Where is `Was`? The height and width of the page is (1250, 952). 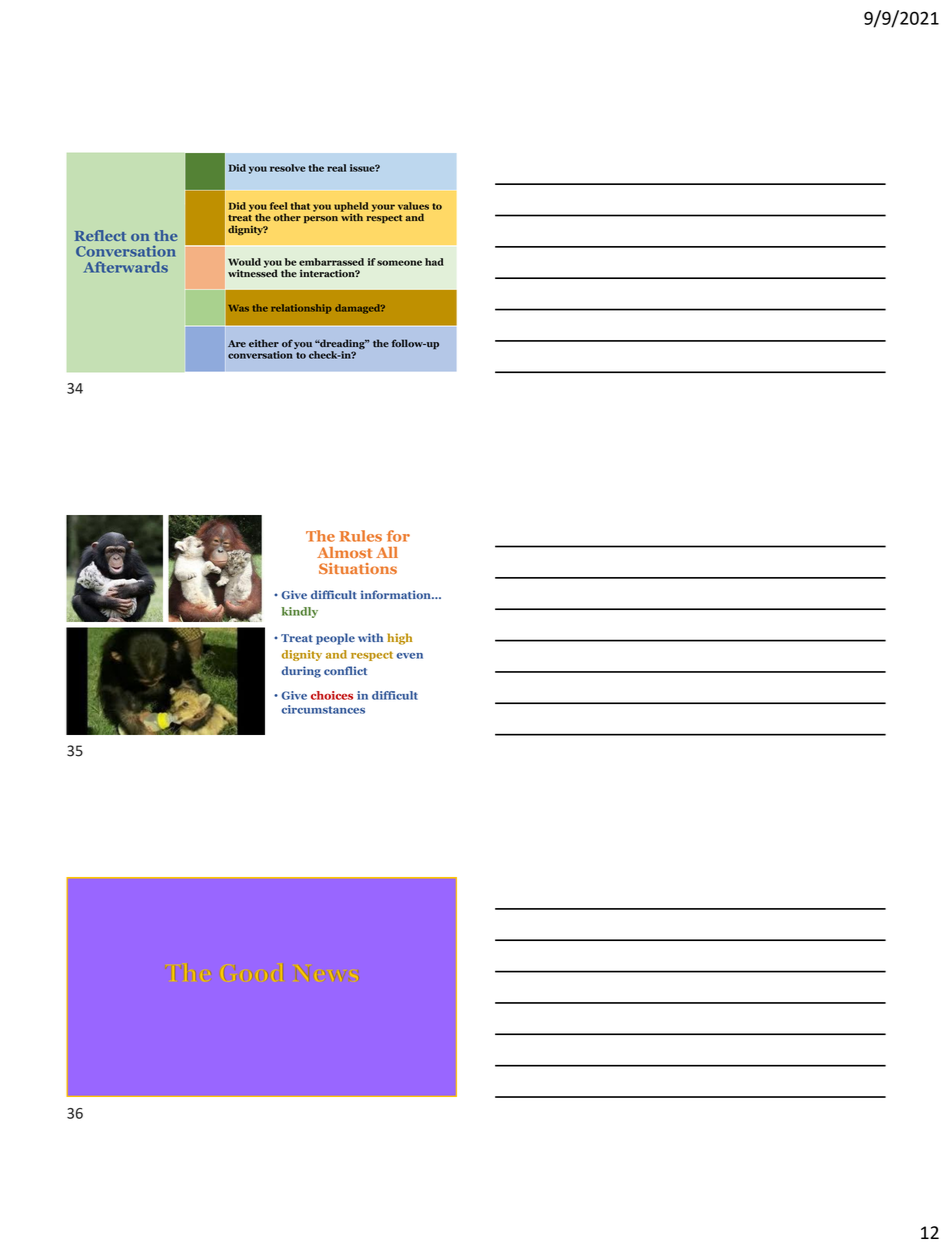 Was is located at coordinates (239, 308).
